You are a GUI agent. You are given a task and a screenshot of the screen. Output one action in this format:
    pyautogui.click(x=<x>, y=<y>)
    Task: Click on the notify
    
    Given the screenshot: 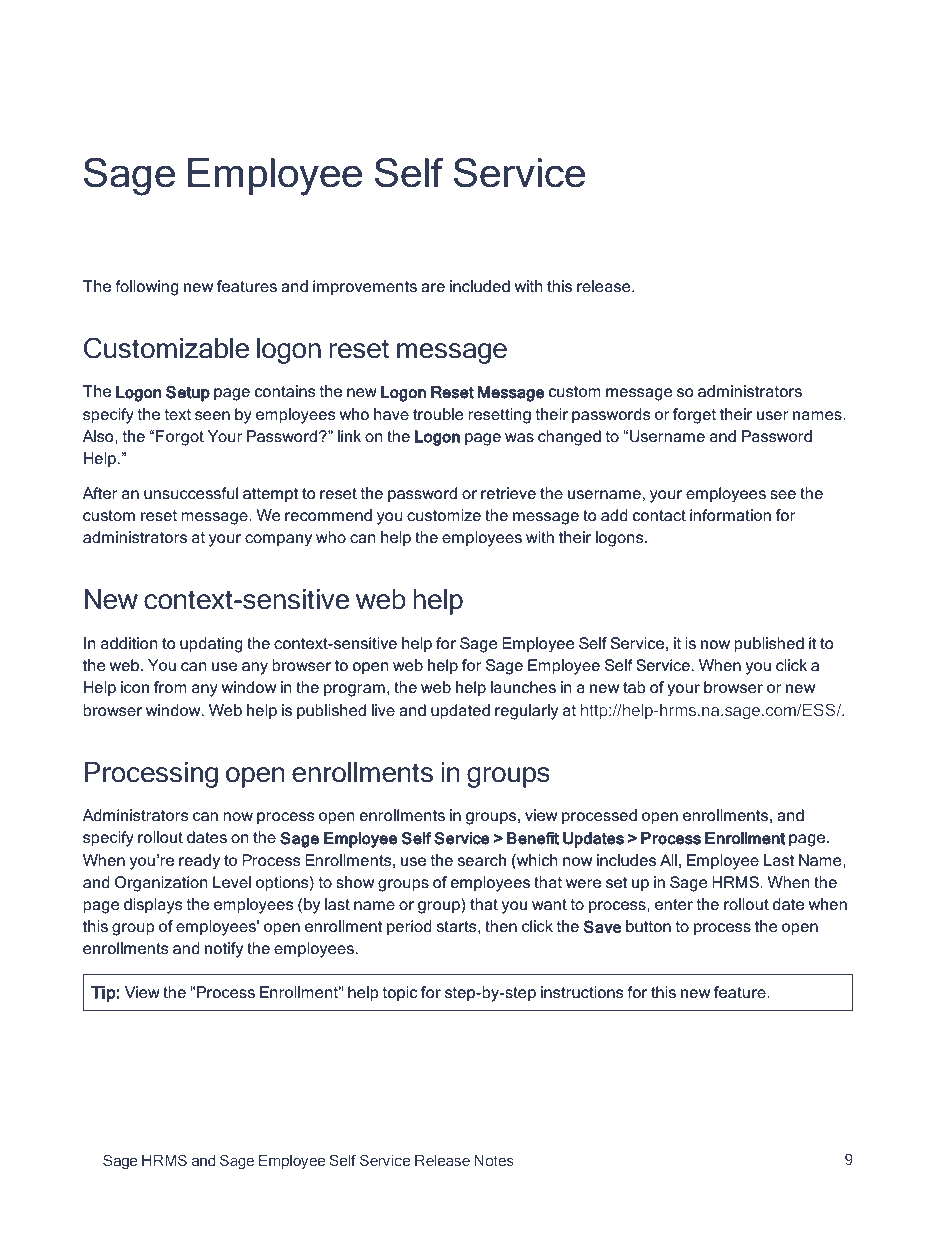 What is the action you would take?
    pyautogui.click(x=224, y=950)
